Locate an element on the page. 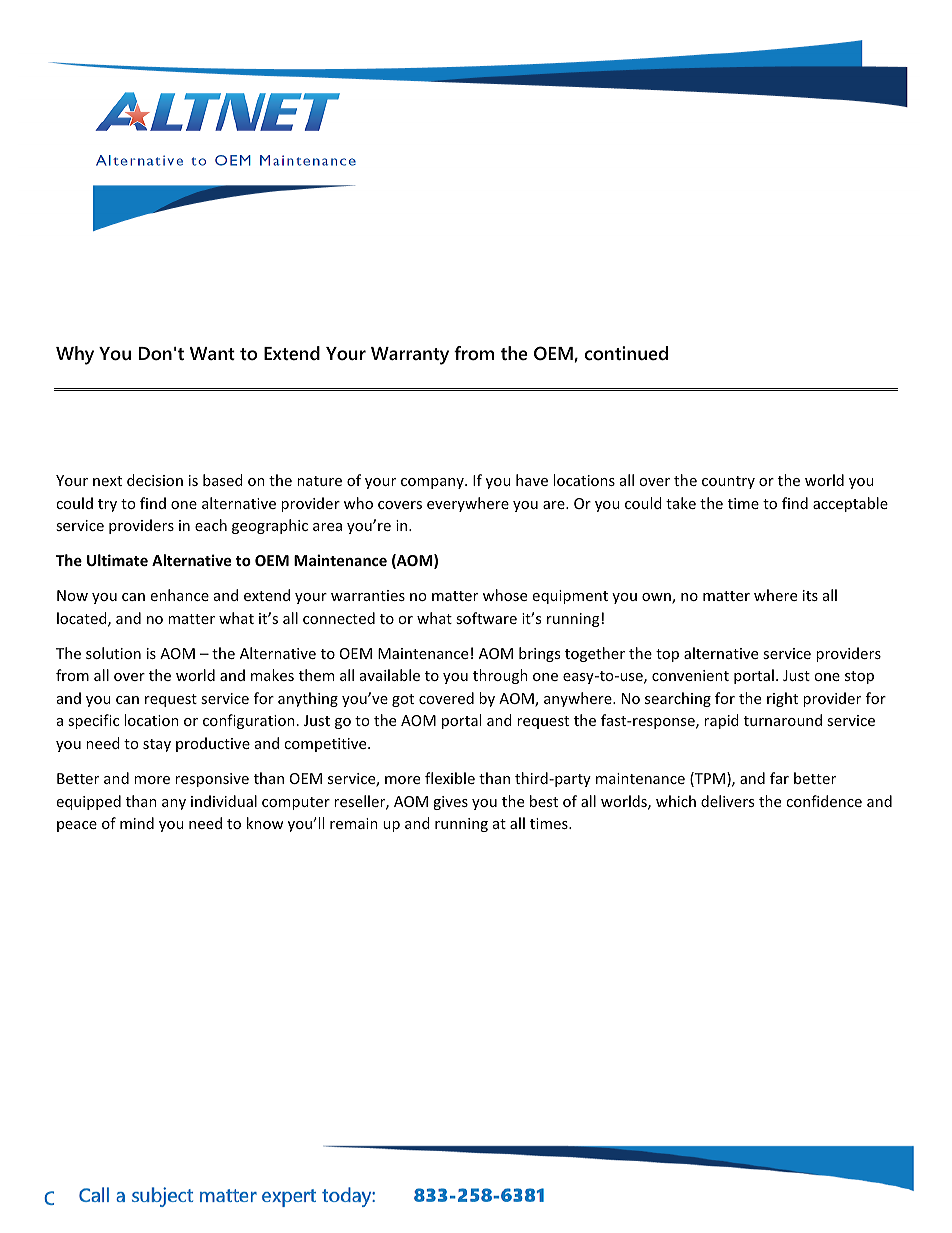  company is located at coordinates (433, 483).
